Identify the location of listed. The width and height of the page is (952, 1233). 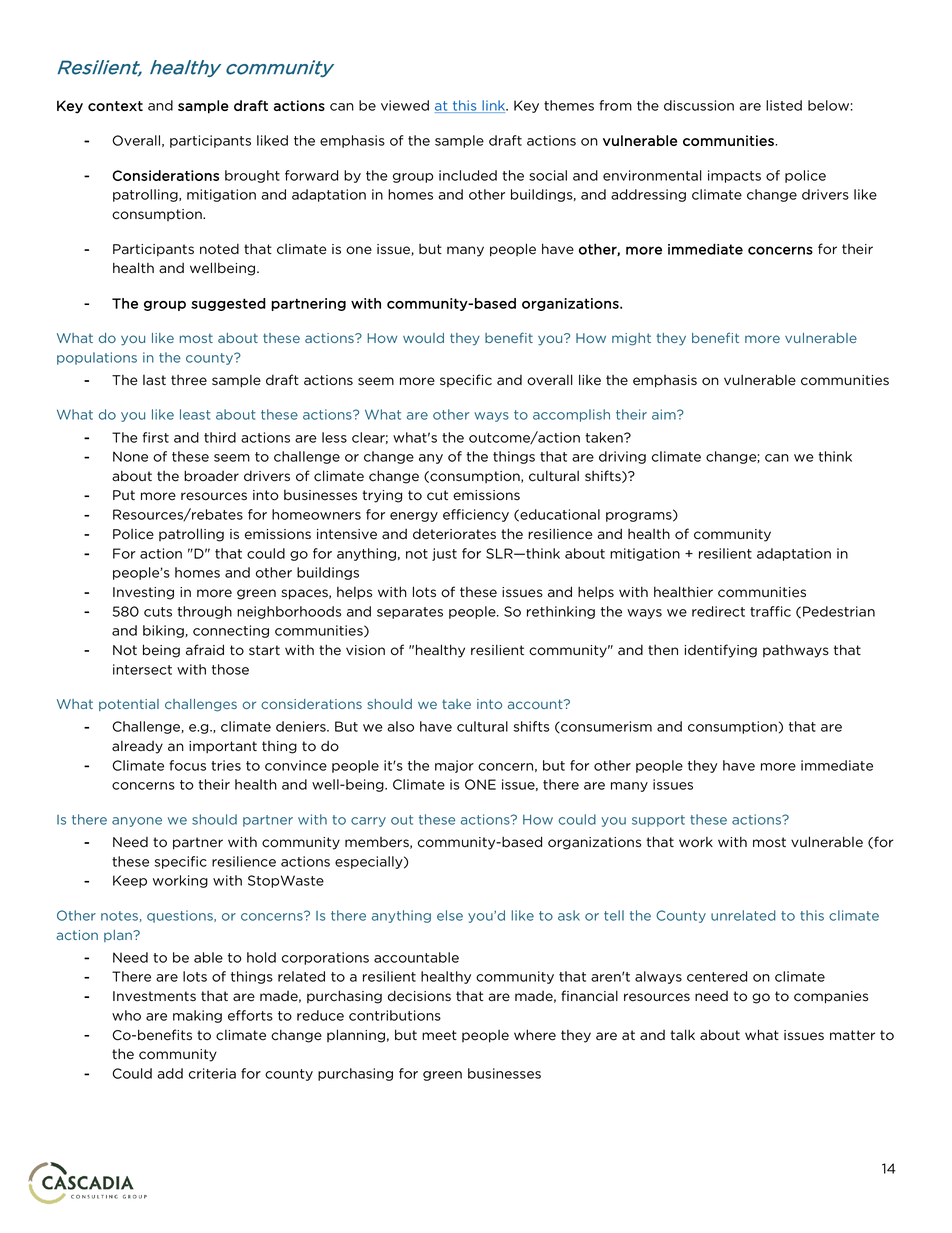
(784, 105).
